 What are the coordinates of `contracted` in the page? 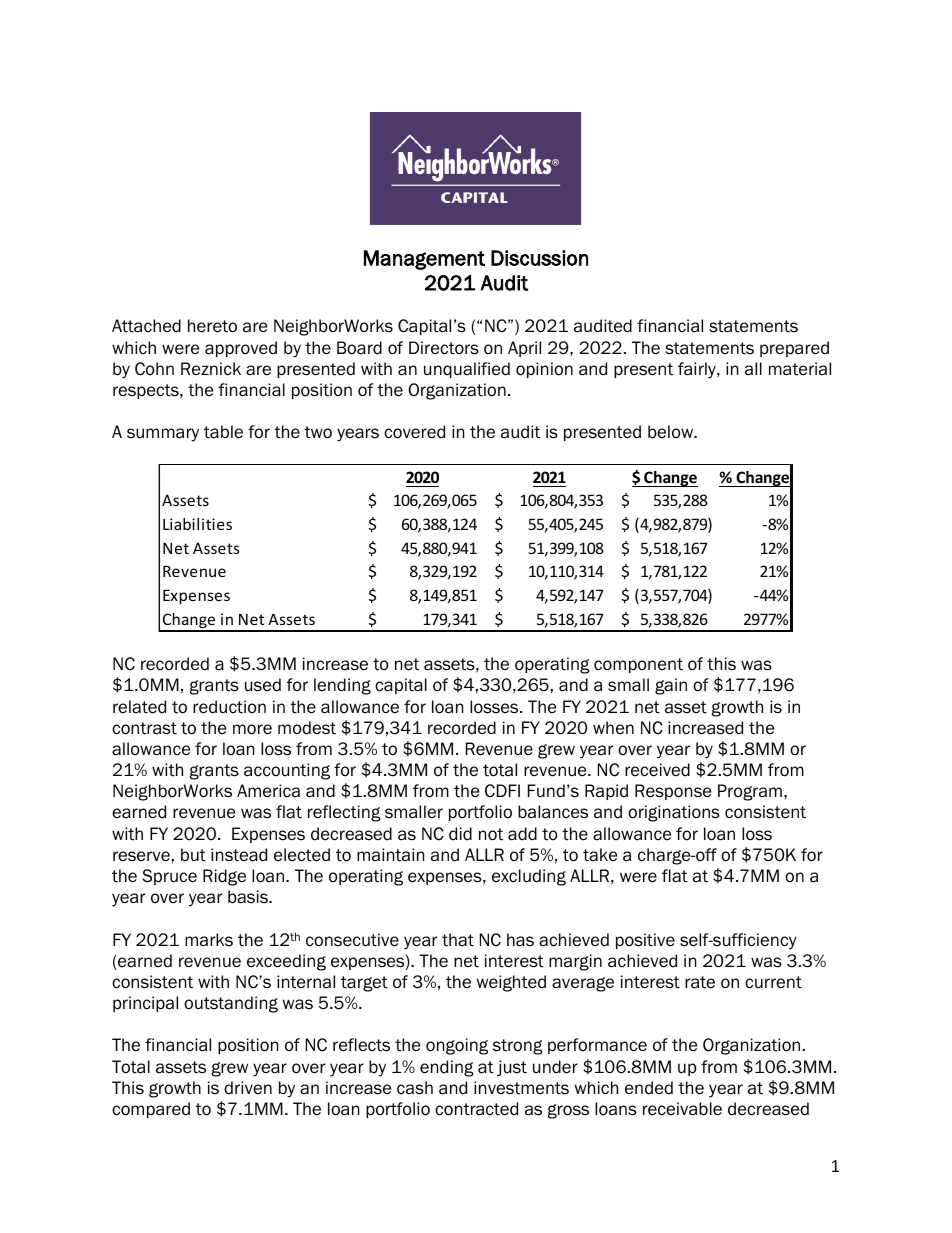 It's located at (476, 1109).
